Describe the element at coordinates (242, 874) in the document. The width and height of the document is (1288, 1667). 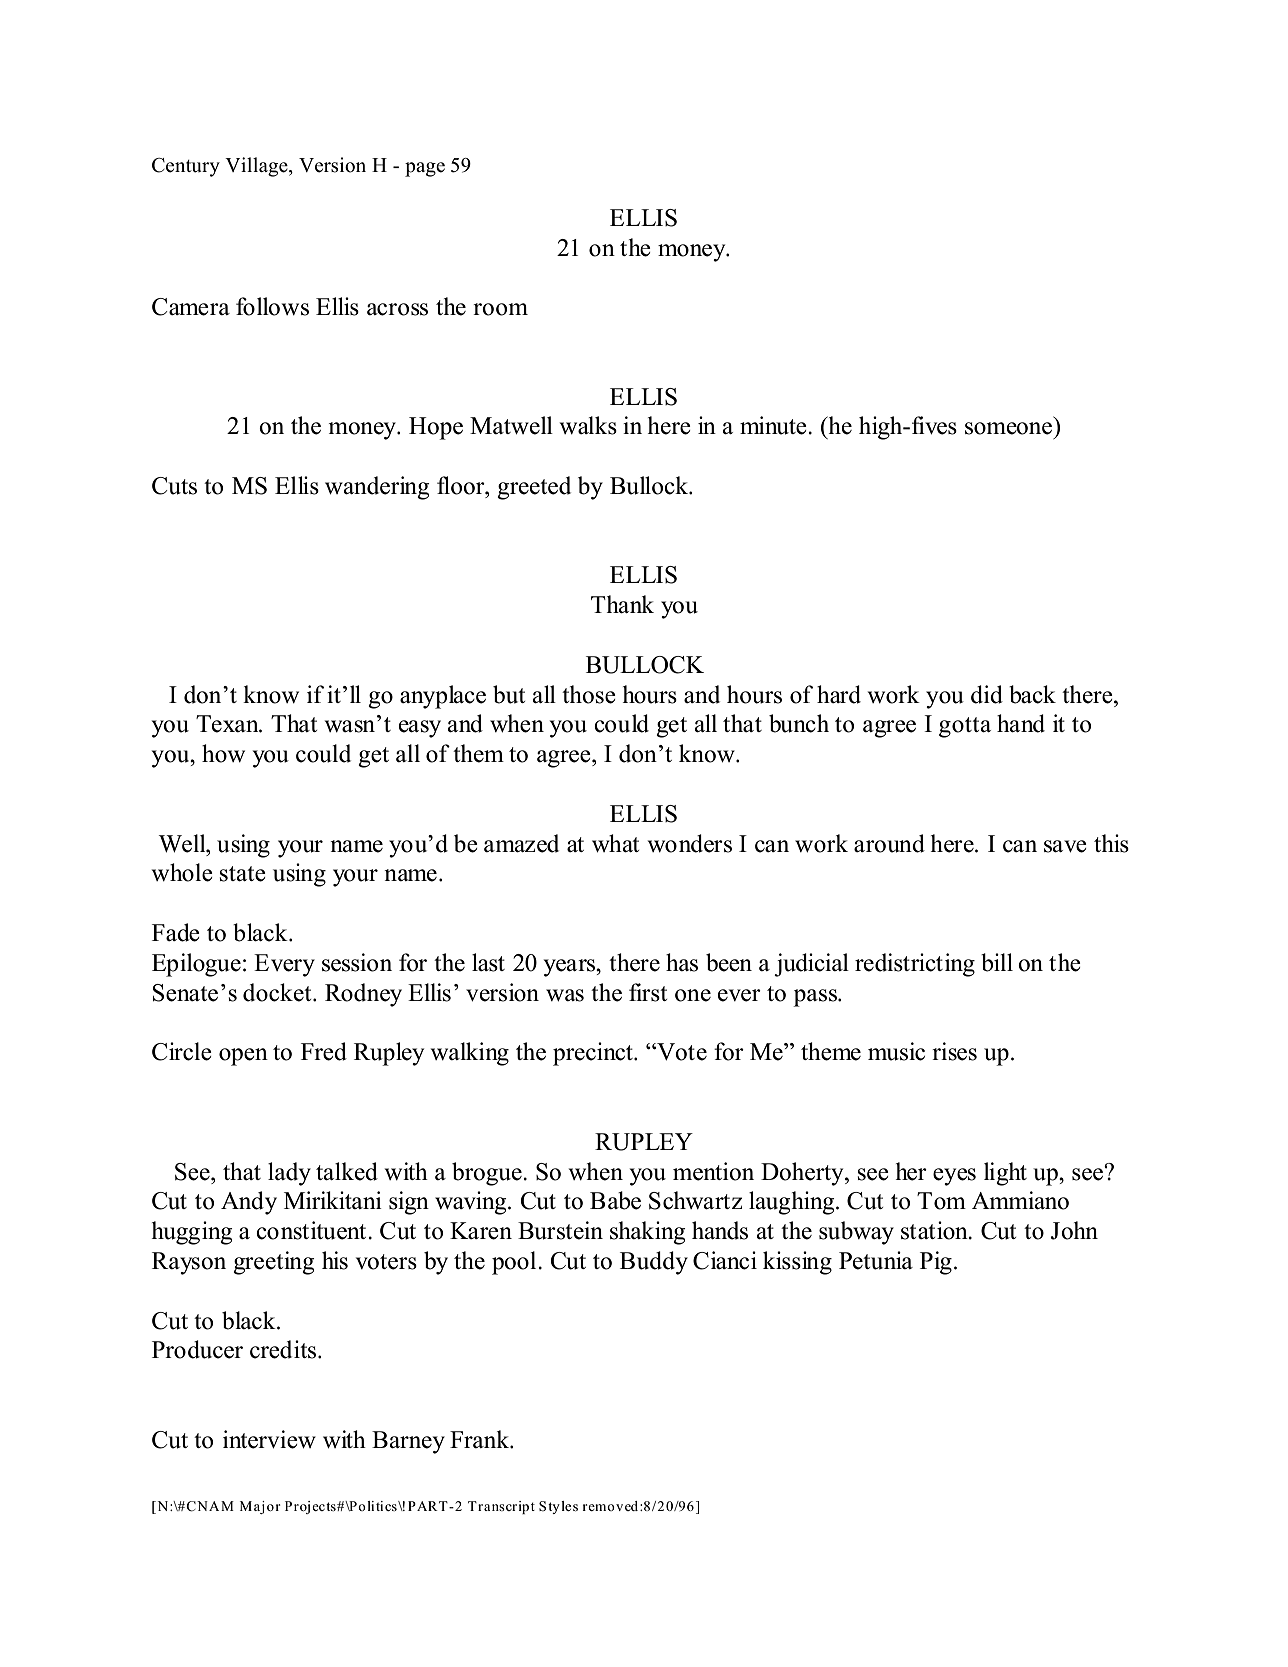
I see `state` at that location.
